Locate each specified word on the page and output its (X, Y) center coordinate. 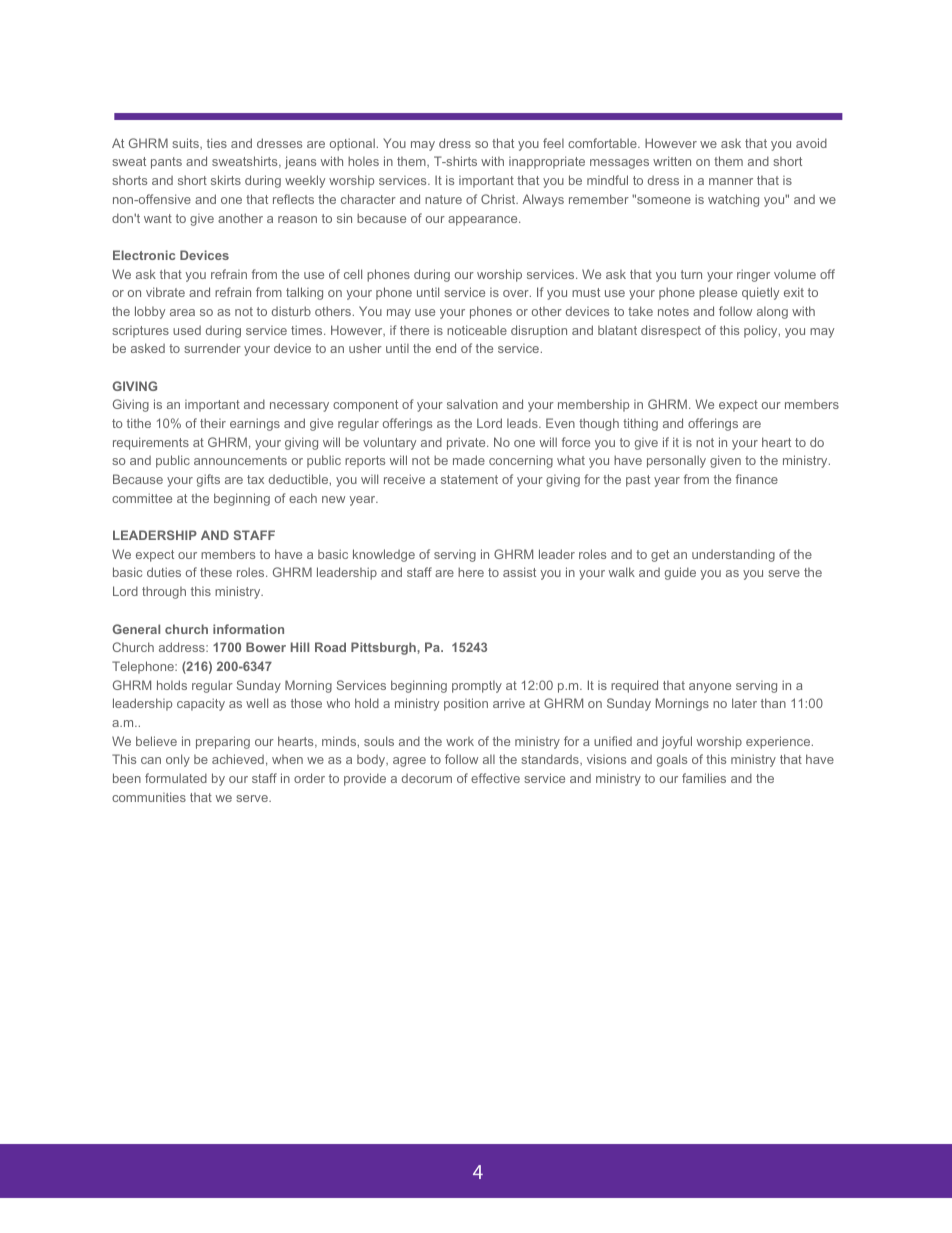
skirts (226, 180)
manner (731, 181)
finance (756, 479)
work (460, 741)
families (704, 778)
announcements (240, 460)
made (469, 460)
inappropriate (547, 162)
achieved (238, 759)
